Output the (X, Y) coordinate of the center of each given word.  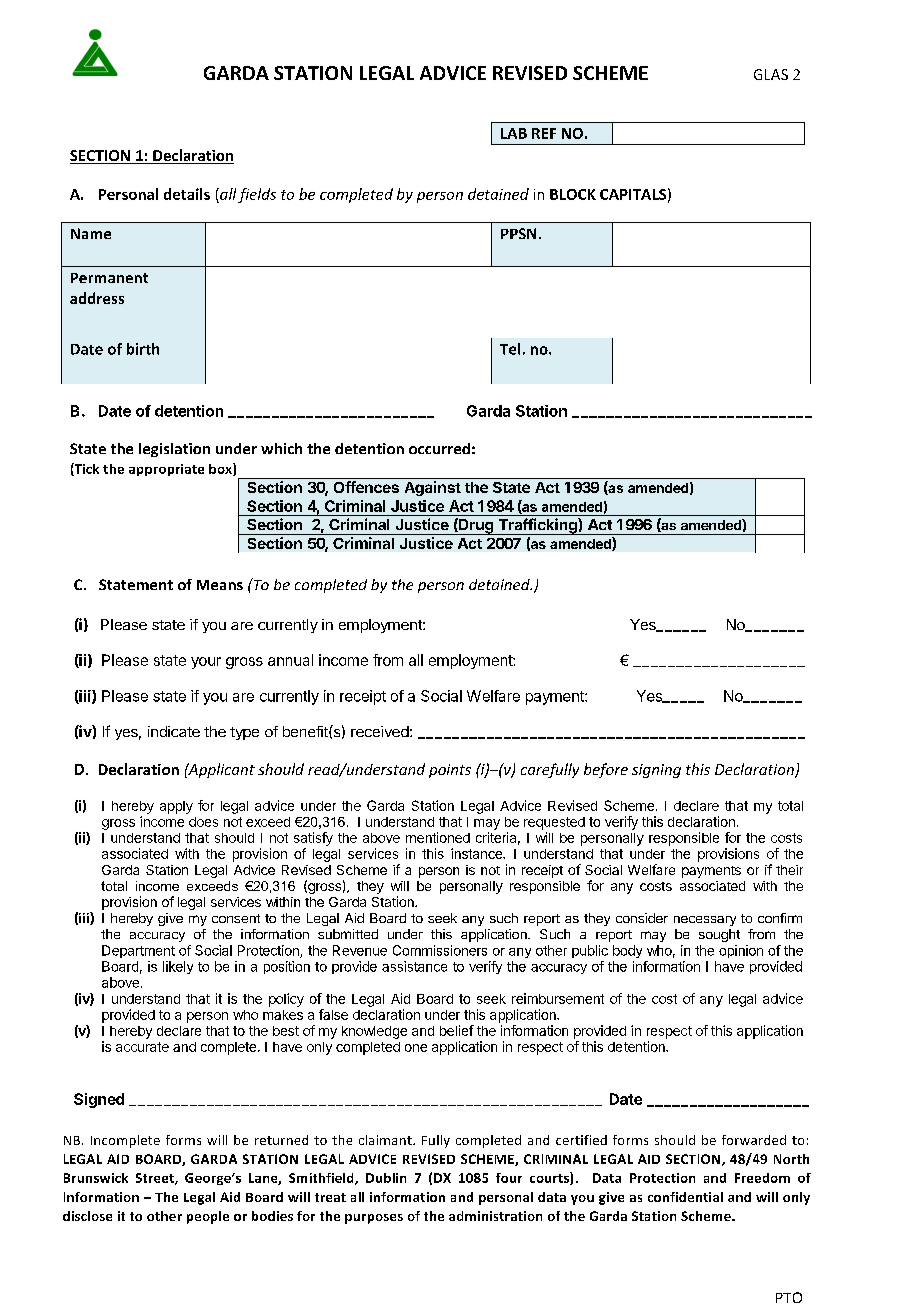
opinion (741, 951)
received (380, 731)
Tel (510, 349)
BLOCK (573, 194)
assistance (414, 966)
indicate (174, 731)
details (187, 194)
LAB (514, 133)
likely (178, 967)
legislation (174, 450)
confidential (685, 1197)
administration (495, 1216)
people (208, 1217)
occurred (439, 448)
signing (656, 771)
